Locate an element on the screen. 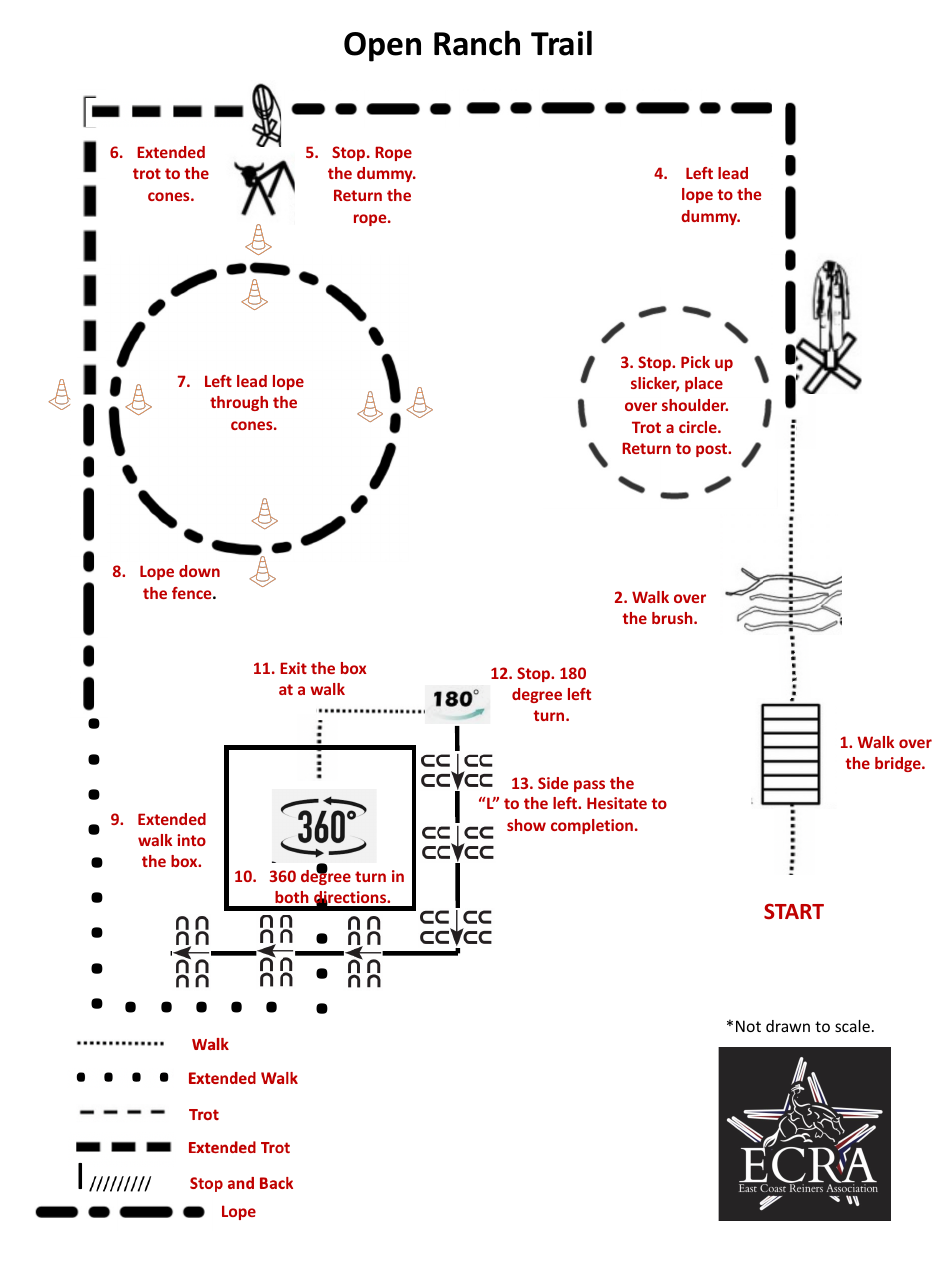 The height and width of the screenshot is (1270, 952). into is located at coordinates (191, 840).
